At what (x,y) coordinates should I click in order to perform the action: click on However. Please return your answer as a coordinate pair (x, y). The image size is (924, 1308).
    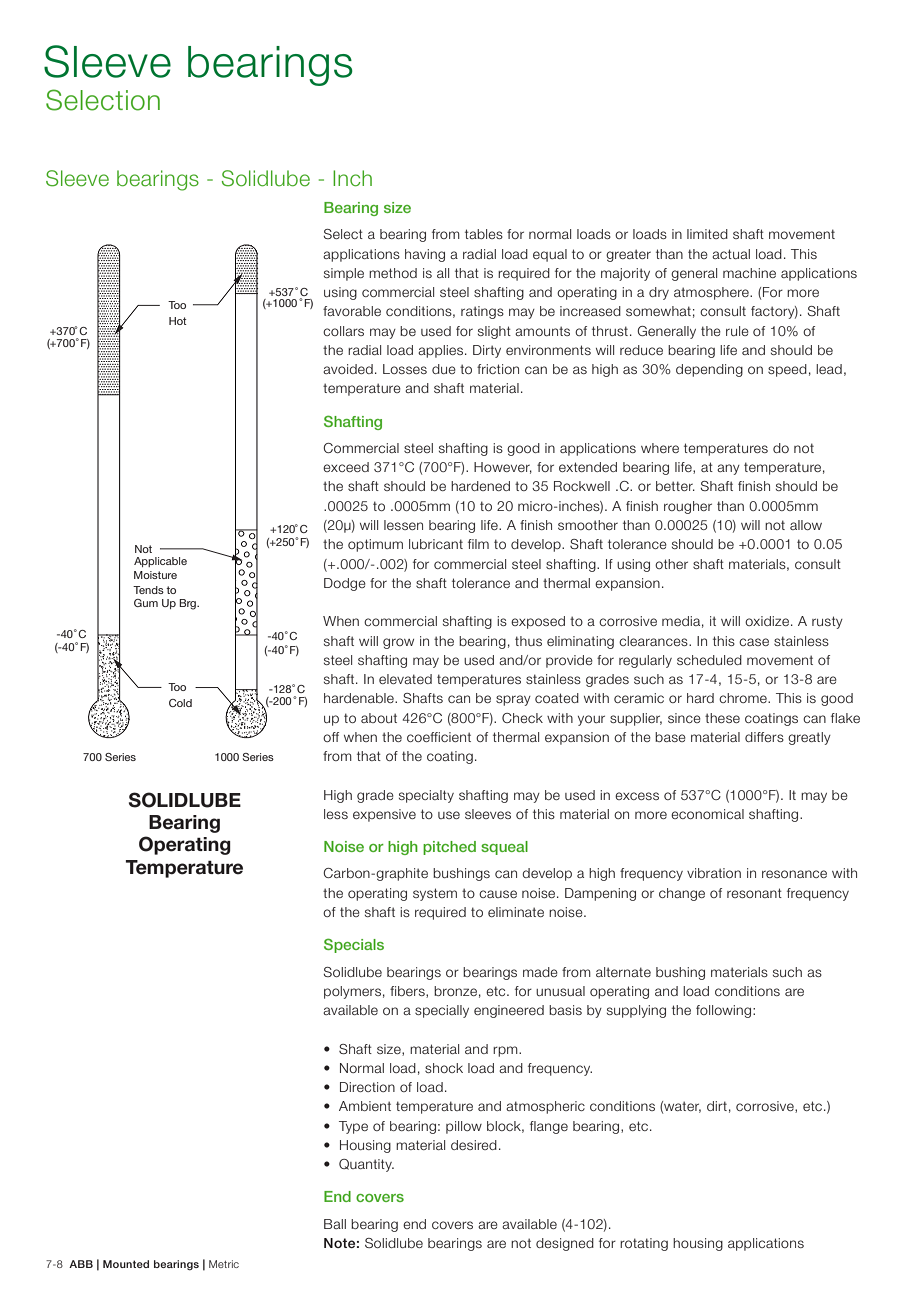
    Looking at the image, I should click on (503, 468).
